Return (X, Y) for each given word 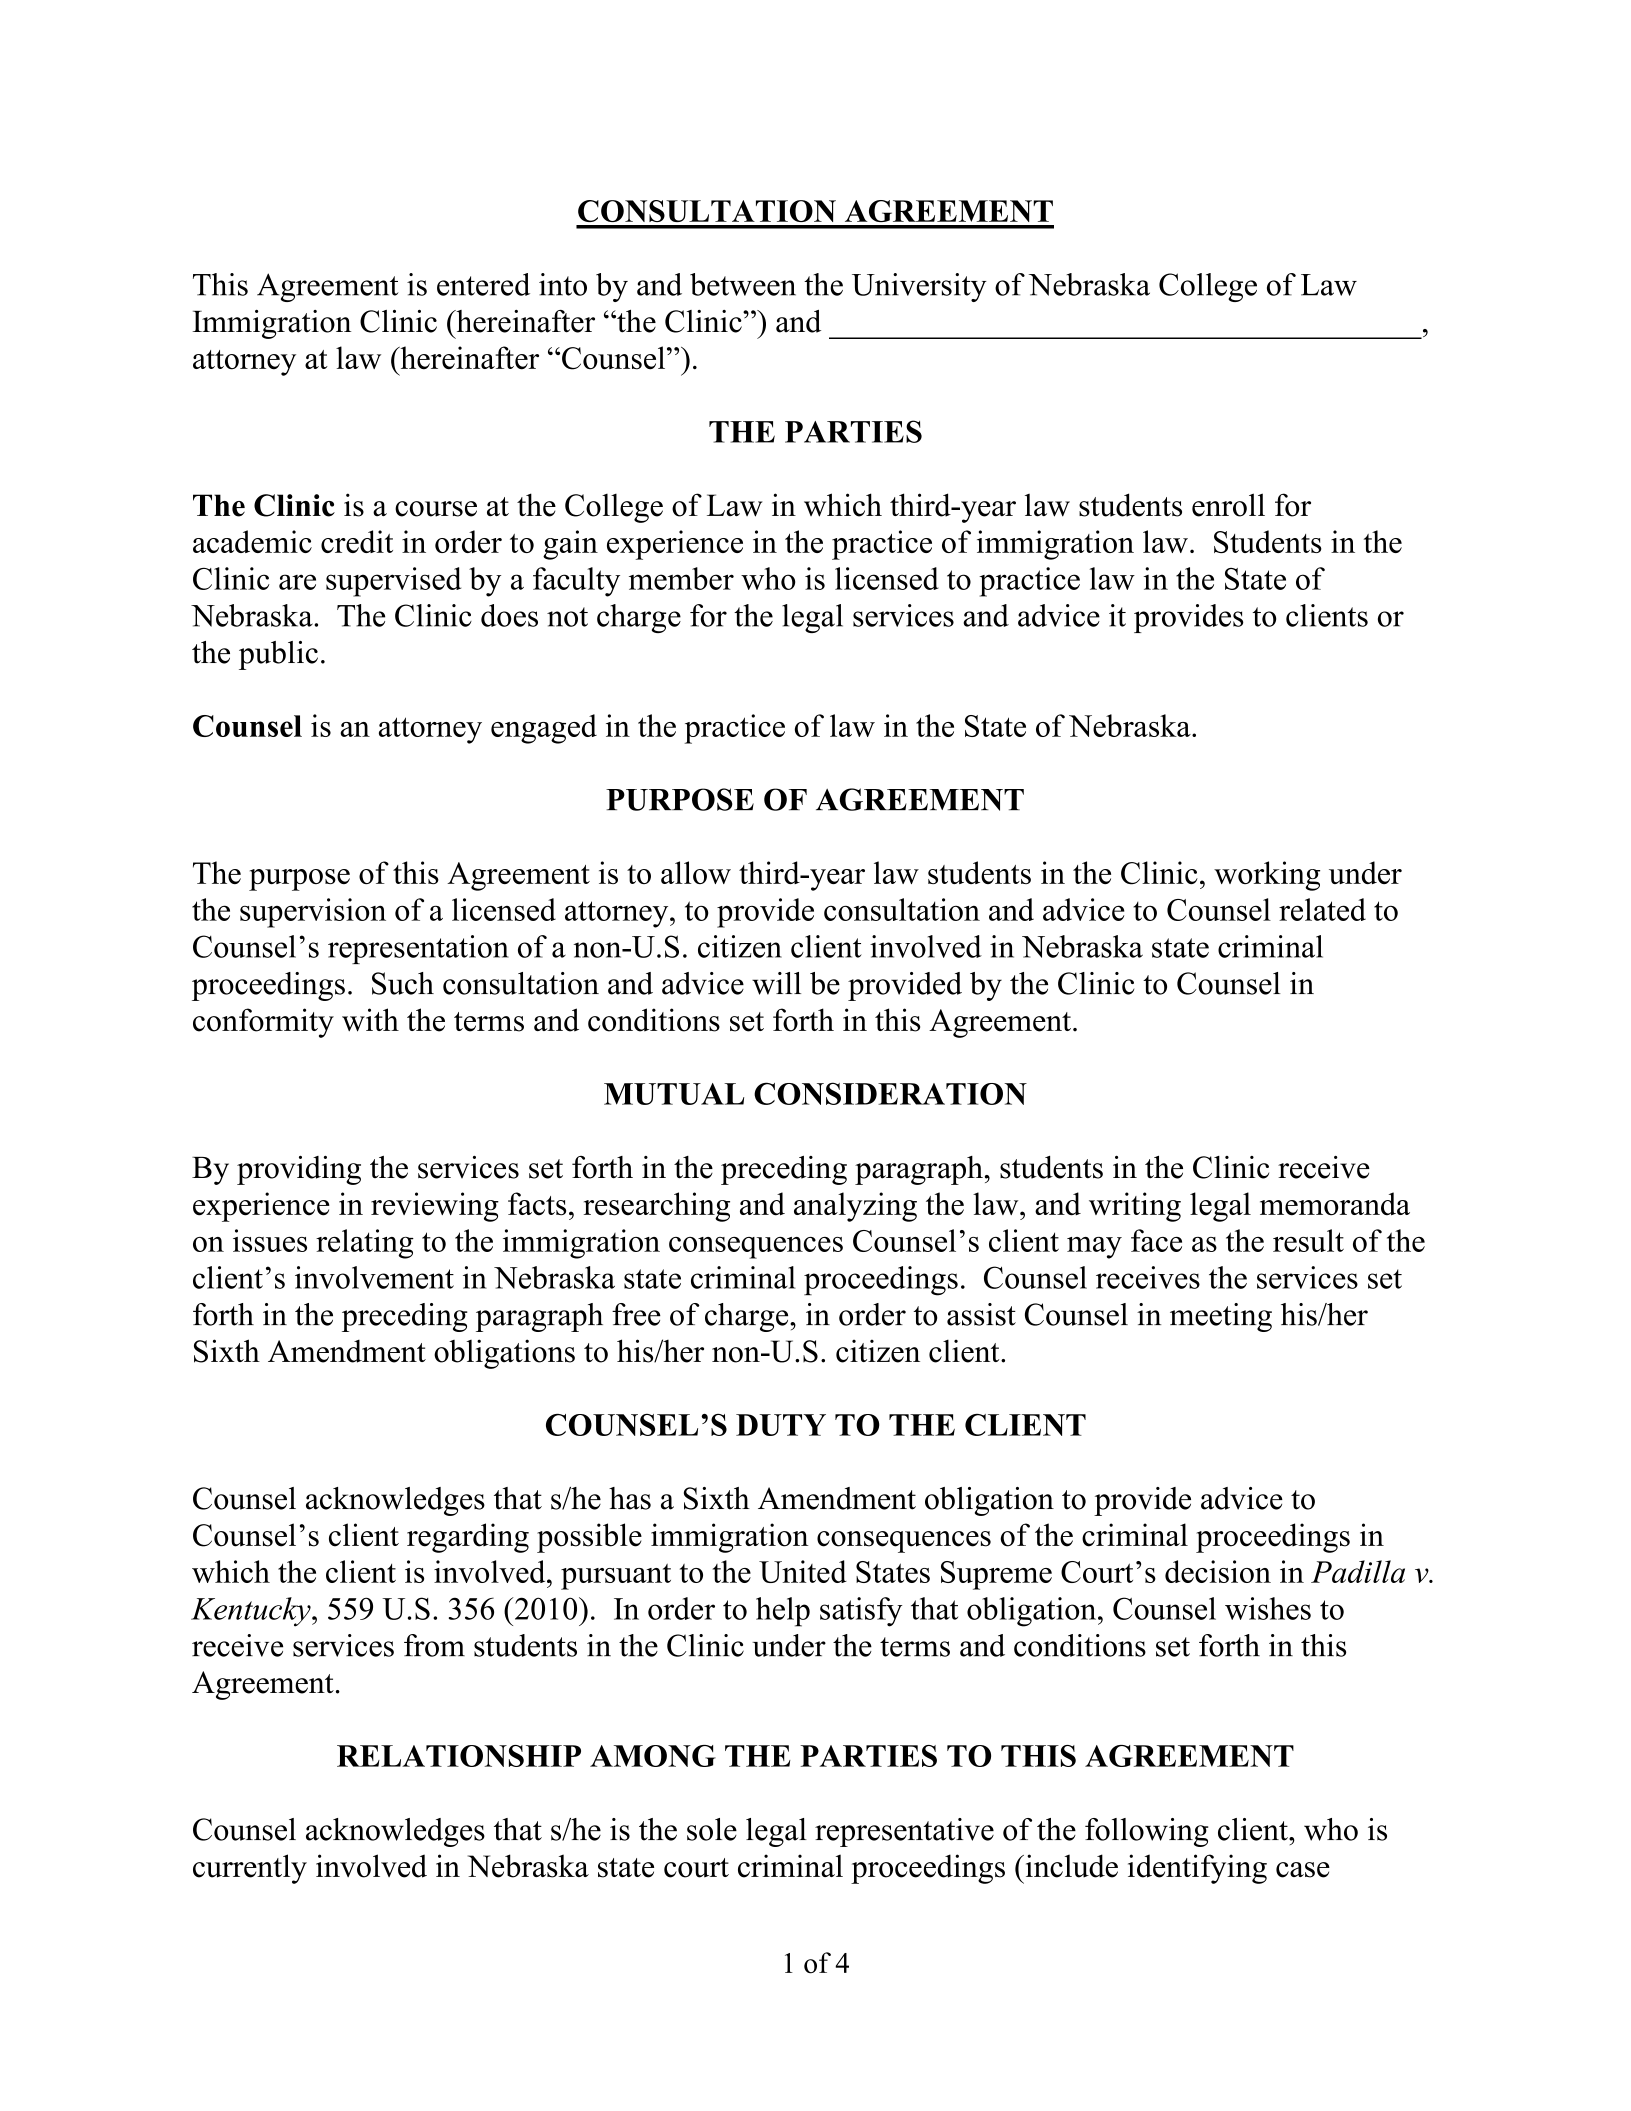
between (743, 284)
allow (696, 872)
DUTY (781, 1425)
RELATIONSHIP (459, 1756)
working (1267, 876)
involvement (374, 1277)
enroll (1228, 505)
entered (483, 284)
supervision (313, 913)
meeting (1221, 1317)
